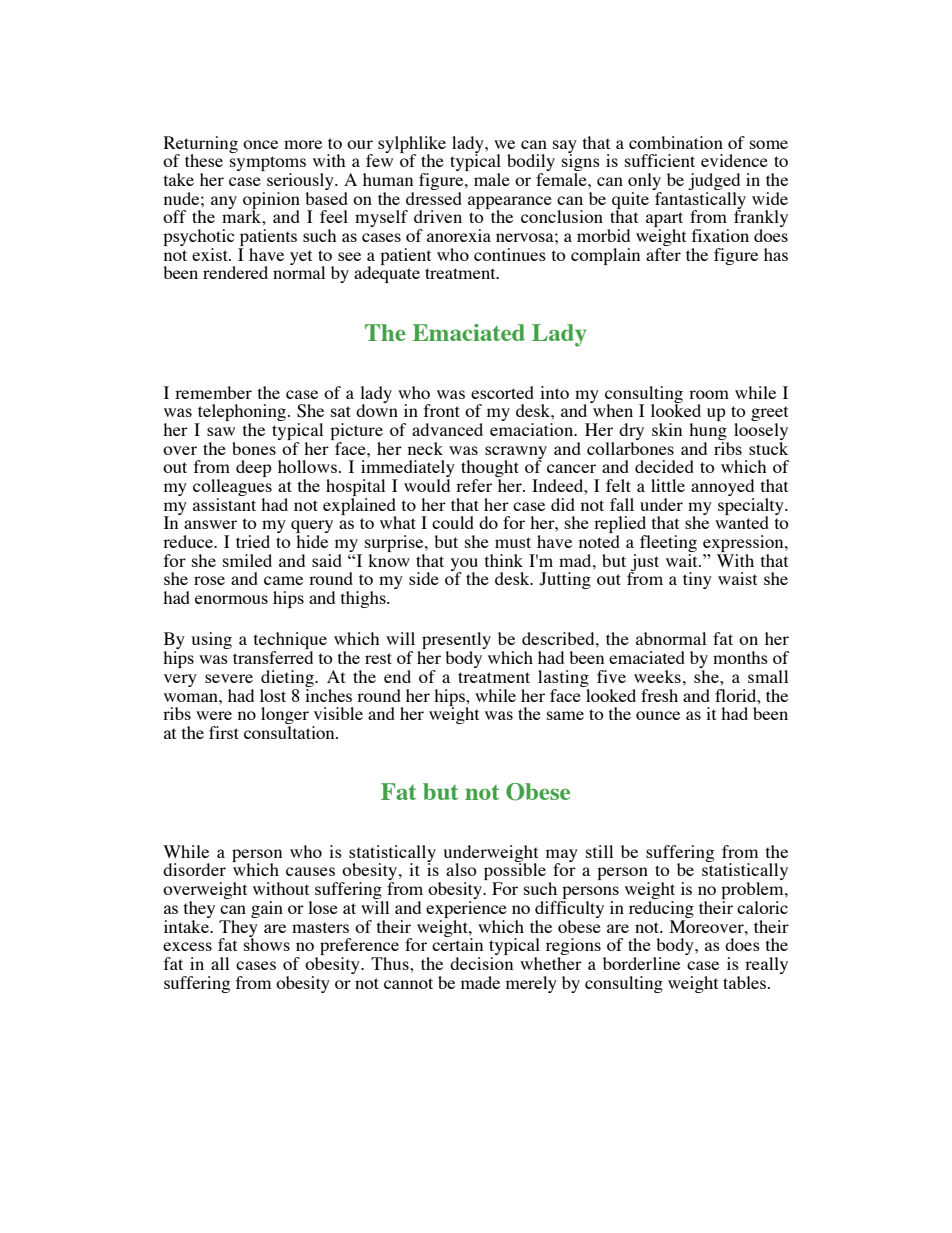  I want to click on smiled, so click(247, 560).
